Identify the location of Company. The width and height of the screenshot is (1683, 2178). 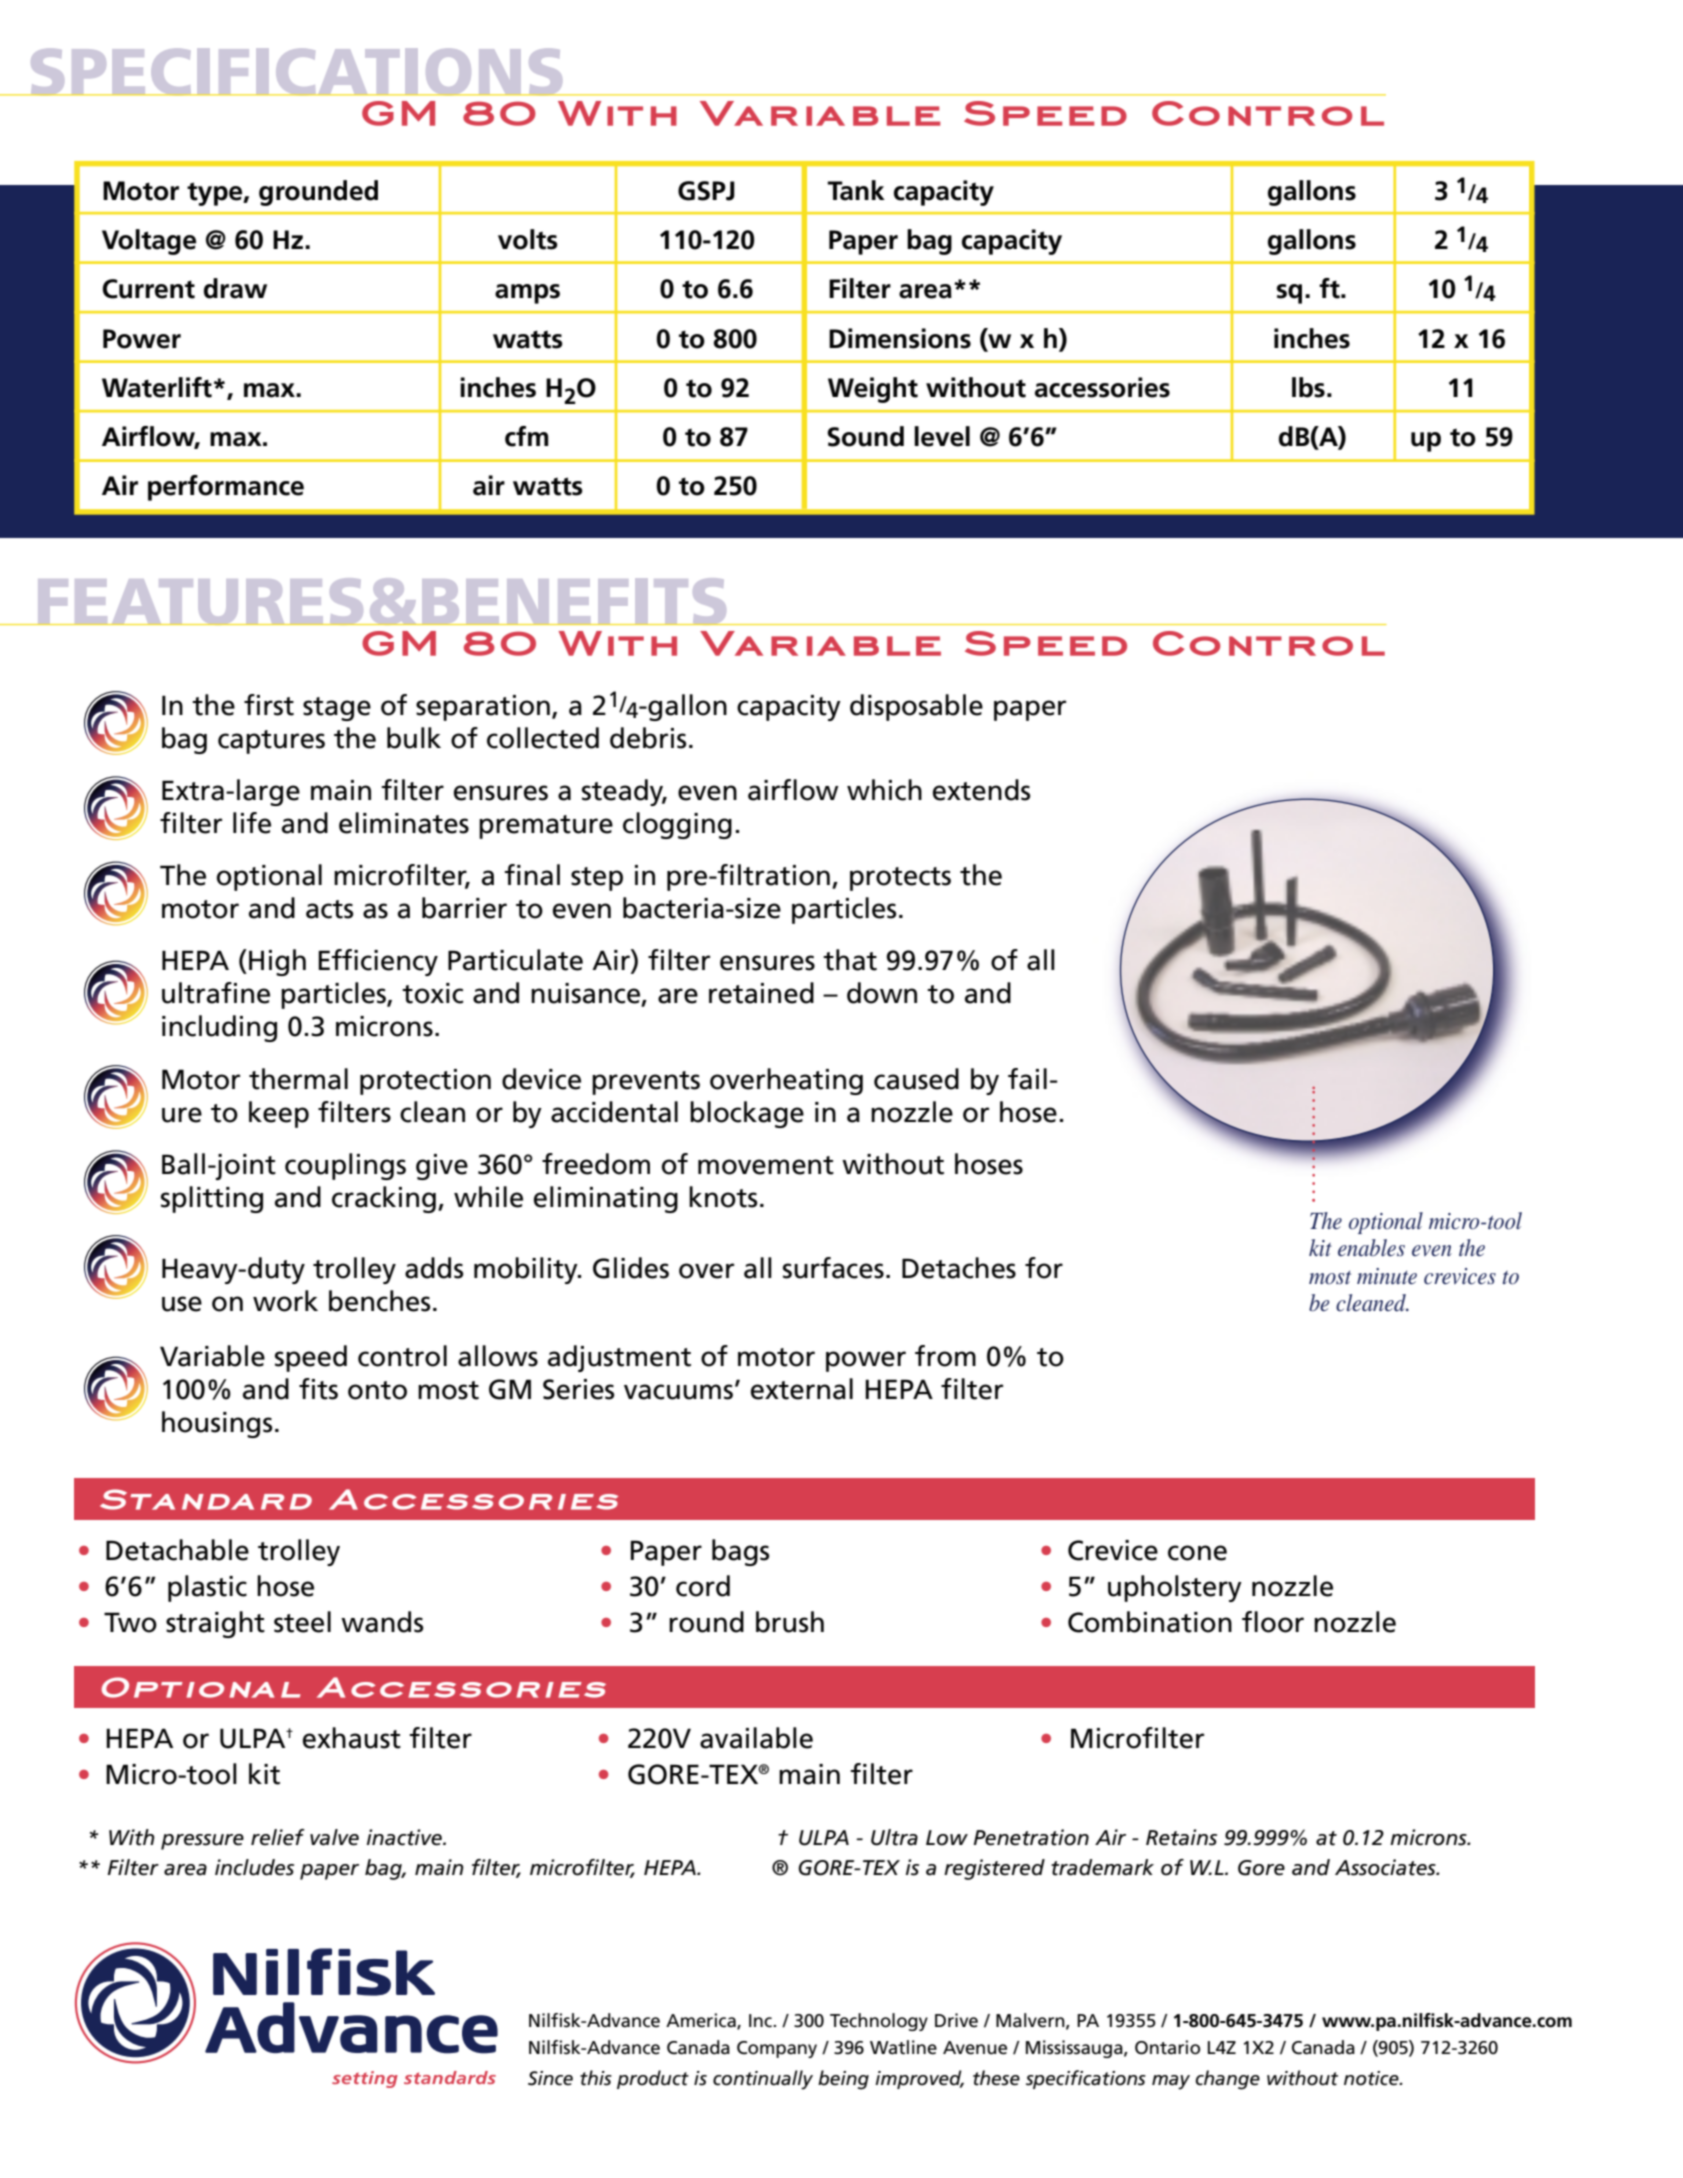
(777, 2049).
